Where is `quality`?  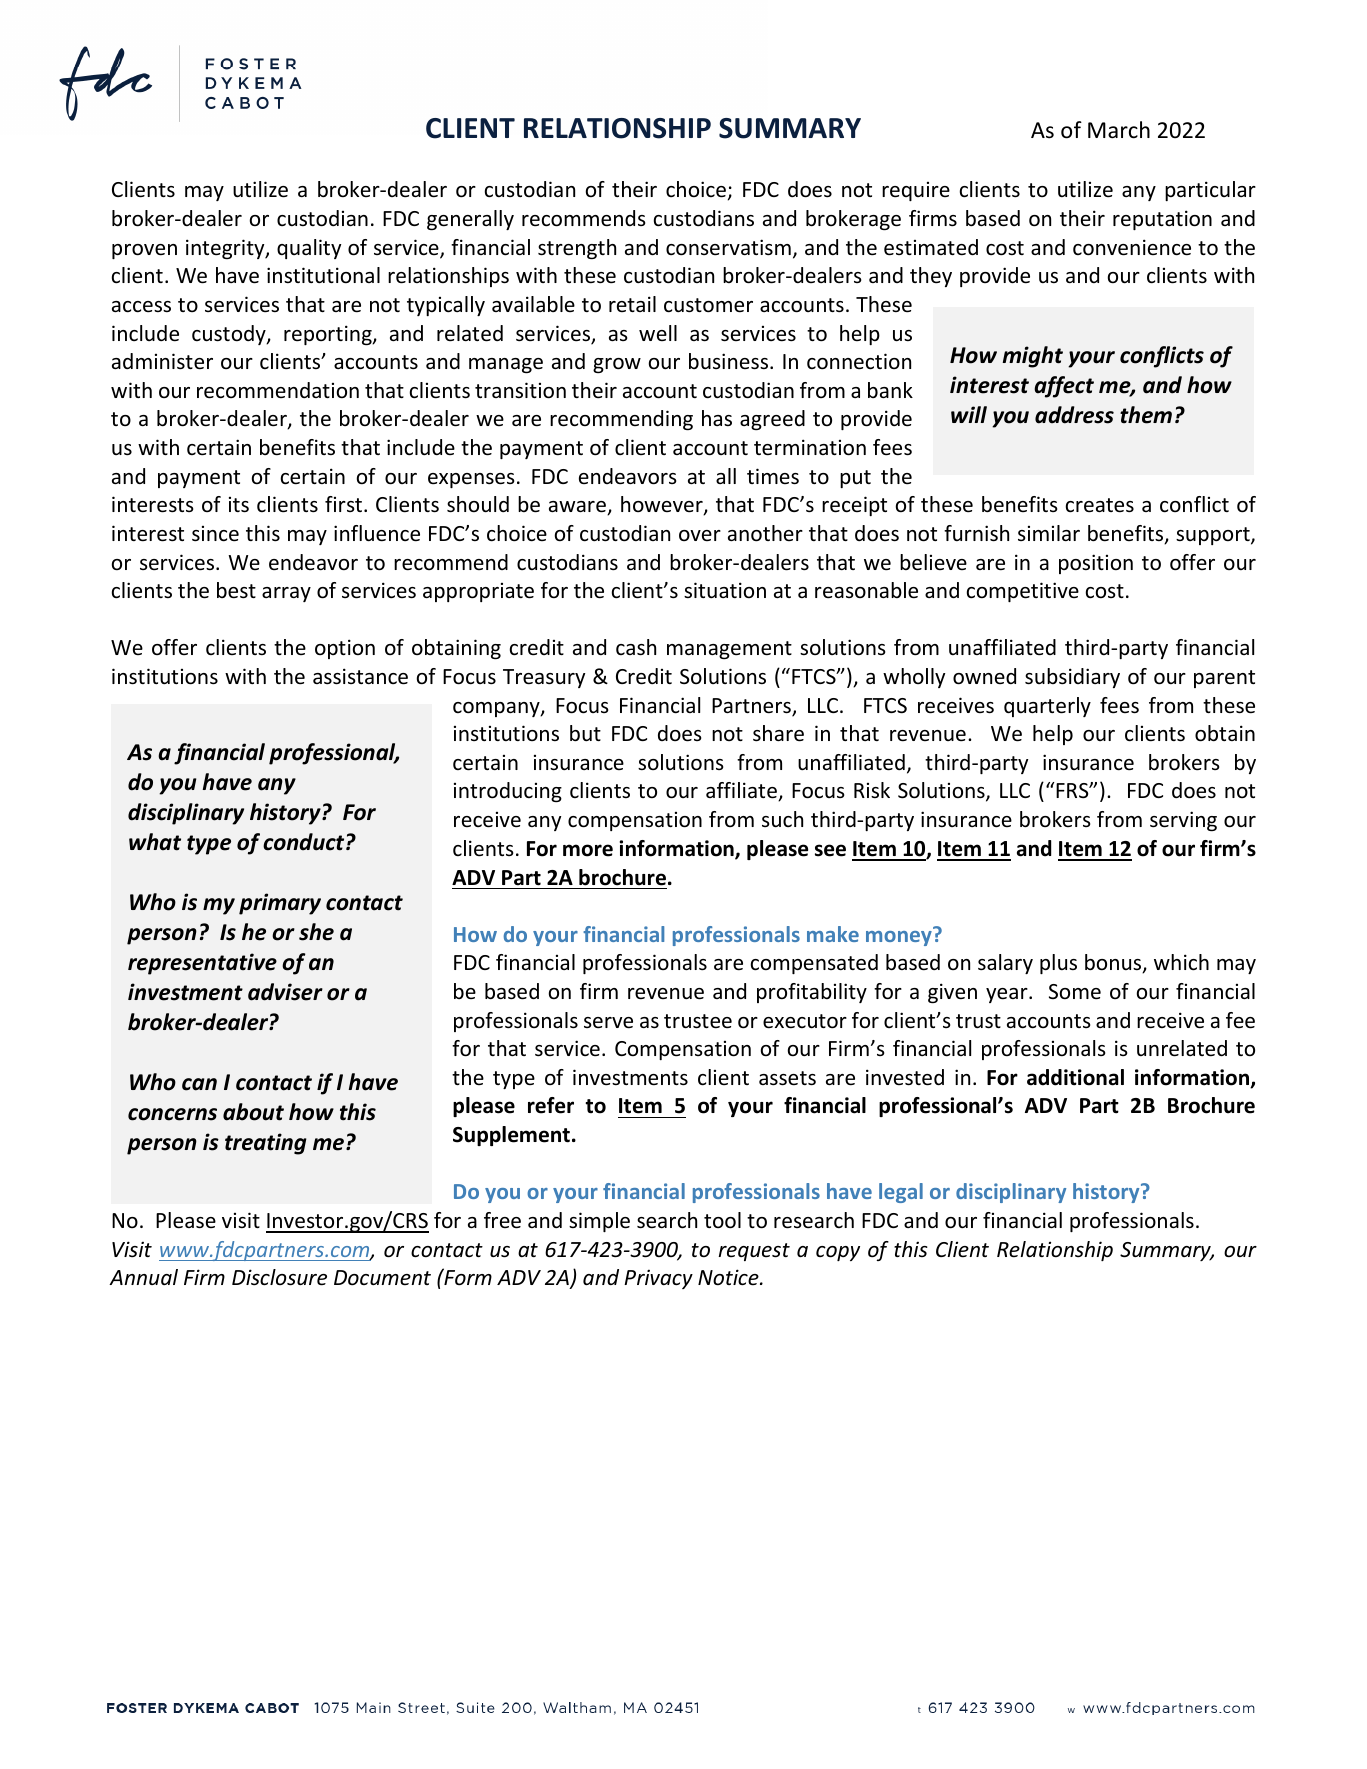
quality is located at coordinates (309, 249).
